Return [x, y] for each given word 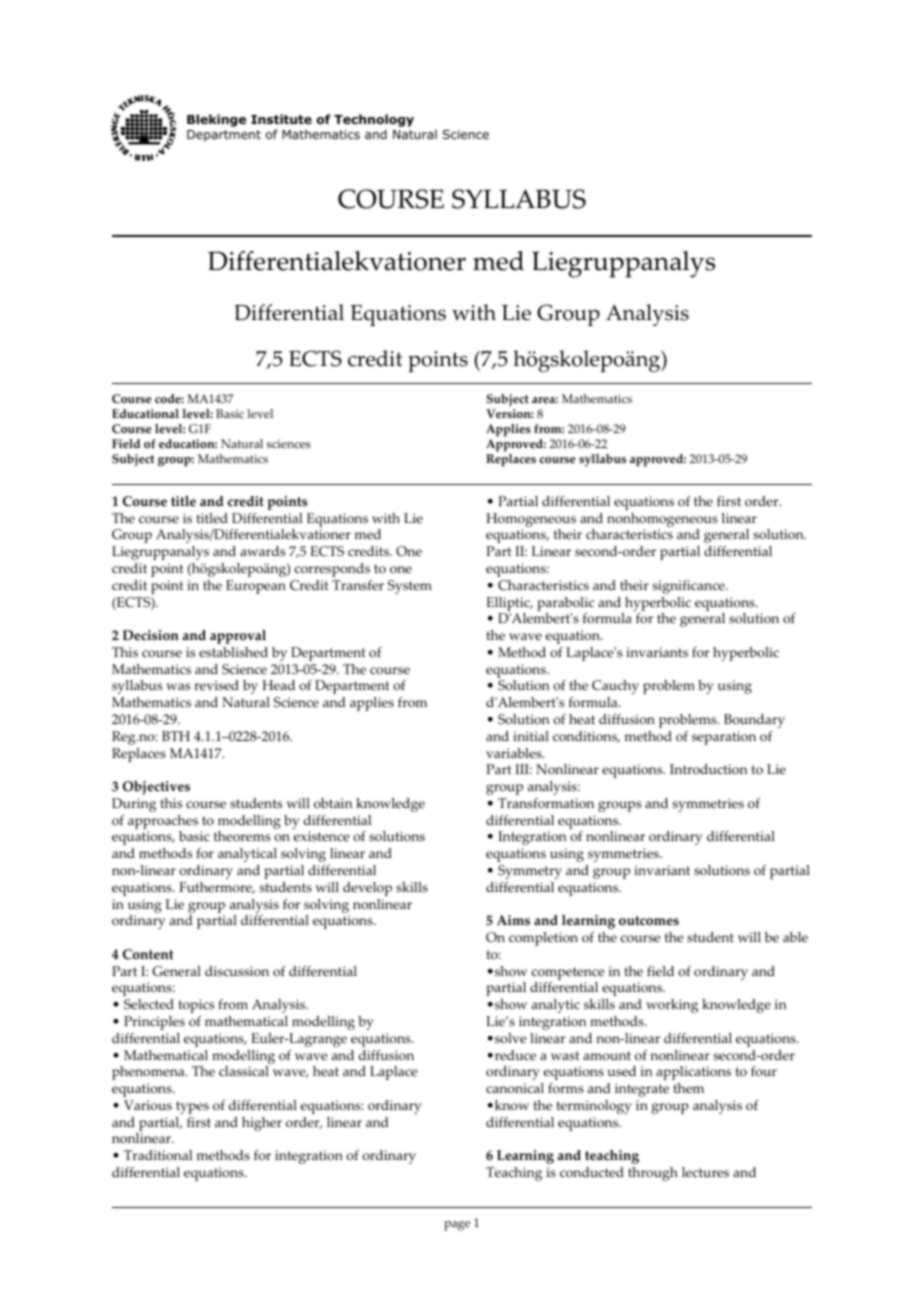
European [256, 587]
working [672, 1006]
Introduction [708, 769]
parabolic [565, 604]
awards [262, 551]
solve [510, 1038]
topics [196, 1006]
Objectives [156, 788]
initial [531, 736]
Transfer [358, 585]
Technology [374, 120]
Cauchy [615, 687]
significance [690, 587]
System [410, 587]
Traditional [158, 1155]
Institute [281, 119]
